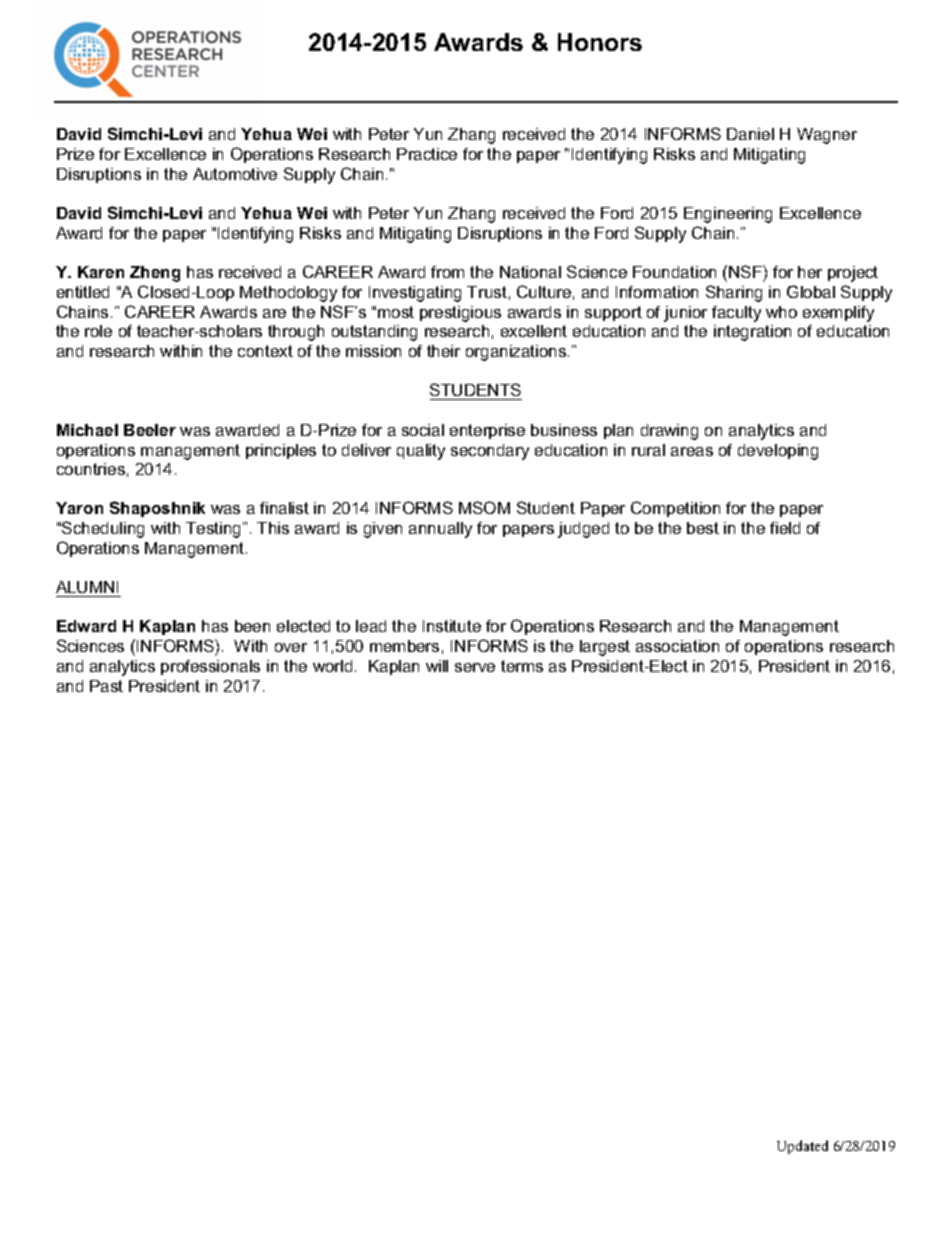 The image size is (952, 1233). I want to click on Updated, so click(802, 1147).
